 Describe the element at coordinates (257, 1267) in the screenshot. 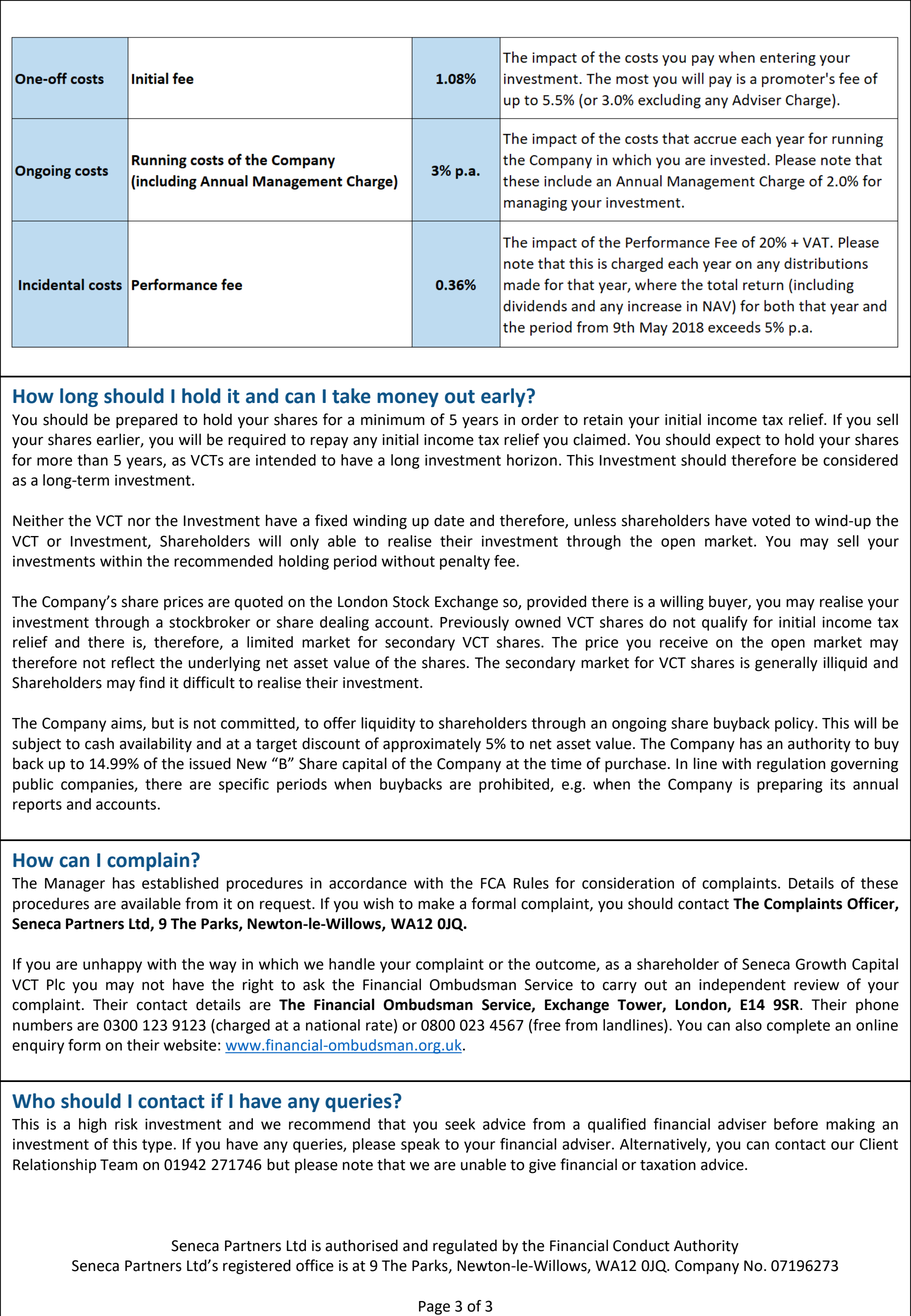

I see `registered` at that location.
